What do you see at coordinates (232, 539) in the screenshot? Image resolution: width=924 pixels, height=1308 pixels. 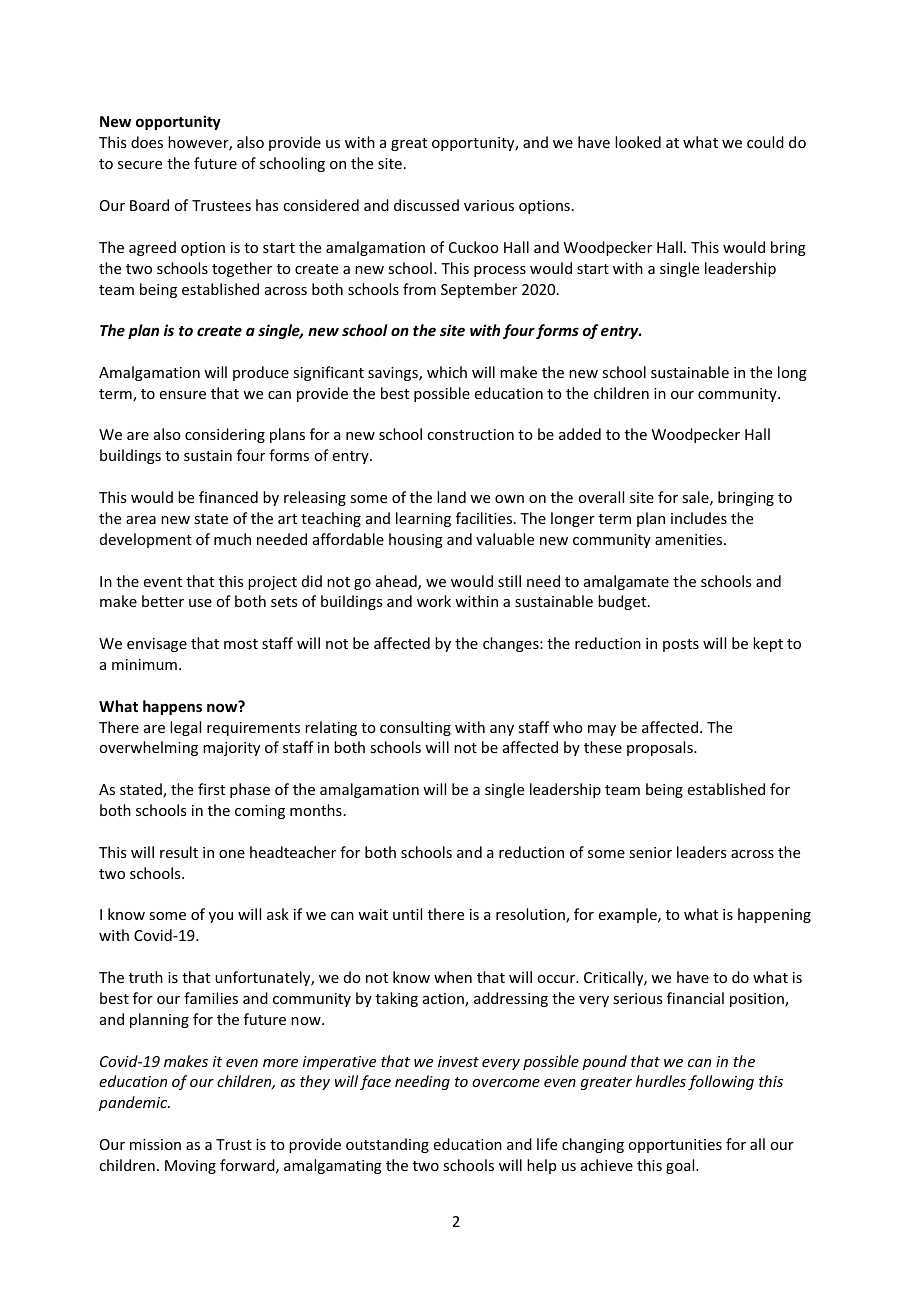 I see `much` at bounding box center [232, 539].
